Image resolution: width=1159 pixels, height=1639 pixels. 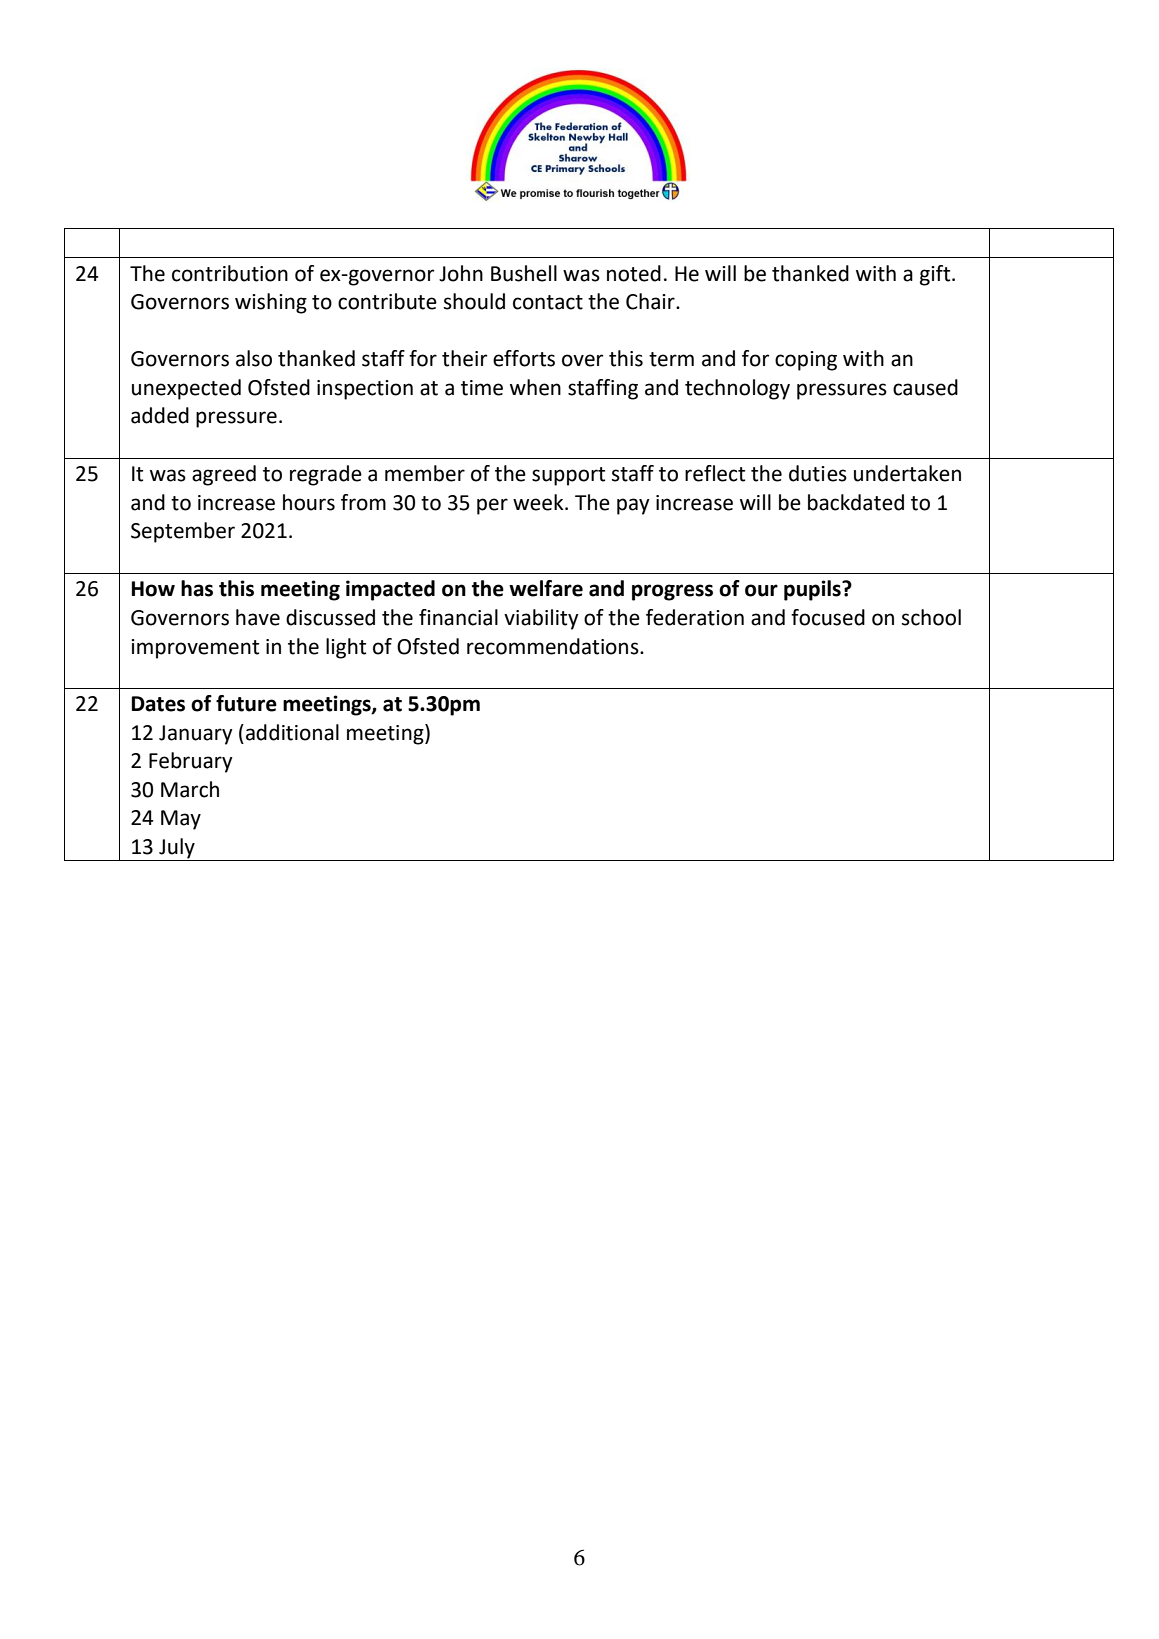 What do you see at coordinates (271, 303) in the screenshot?
I see `wishing` at bounding box center [271, 303].
